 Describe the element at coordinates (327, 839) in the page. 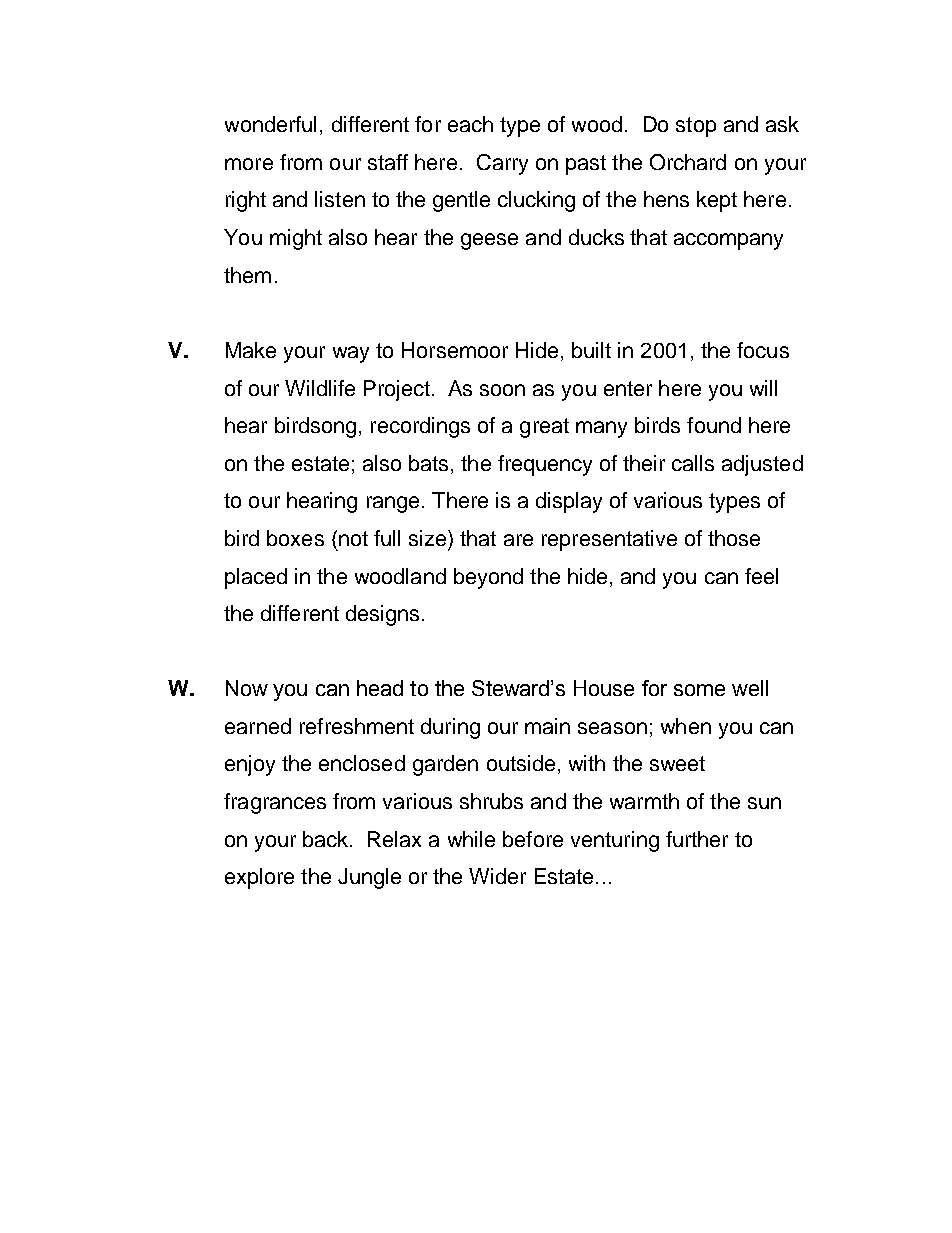

I see `back` at that location.
